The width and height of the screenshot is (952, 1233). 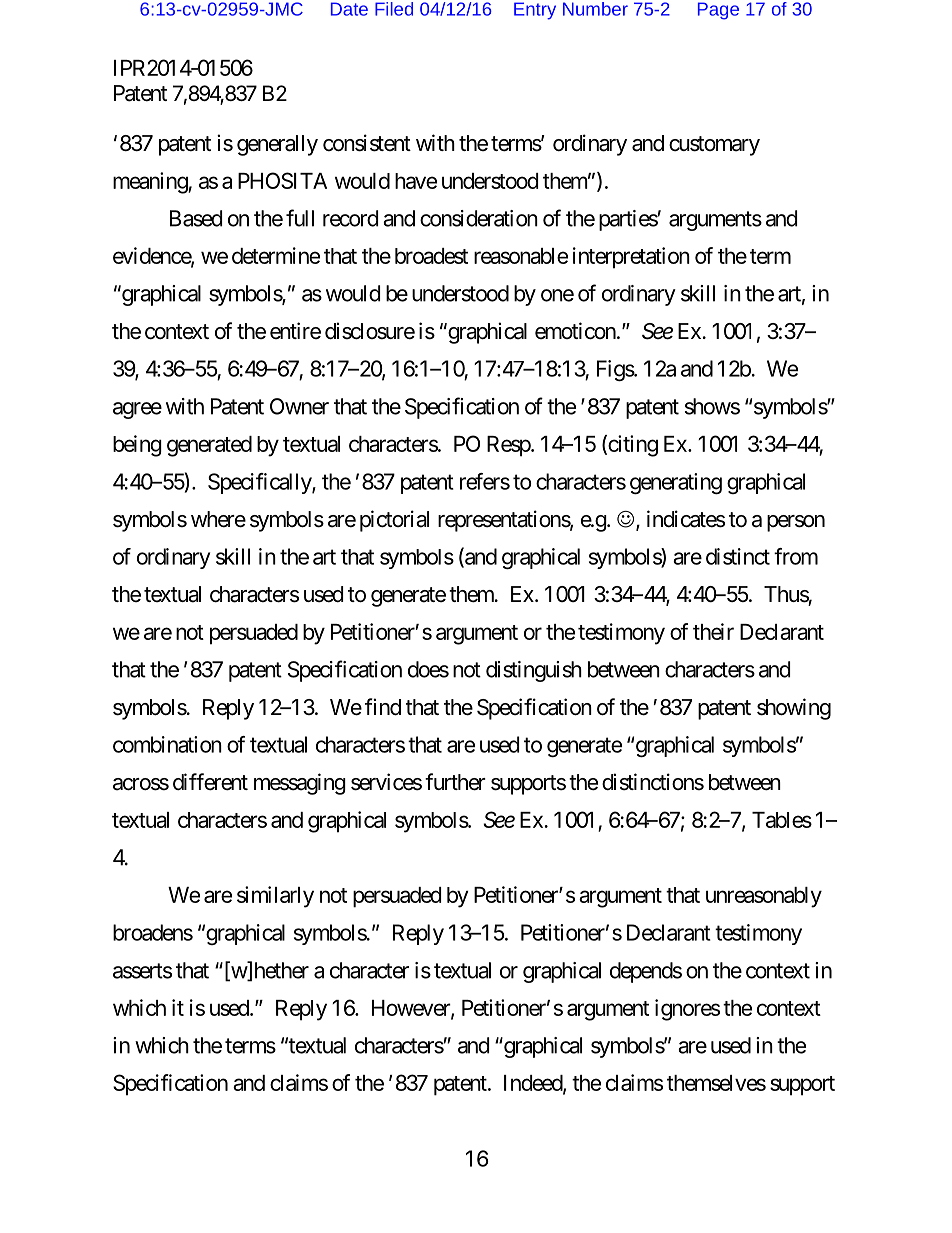 What do you see at coordinates (718, 11) in the screenshot?
I see `Page` at bounding box center [718, 11].
